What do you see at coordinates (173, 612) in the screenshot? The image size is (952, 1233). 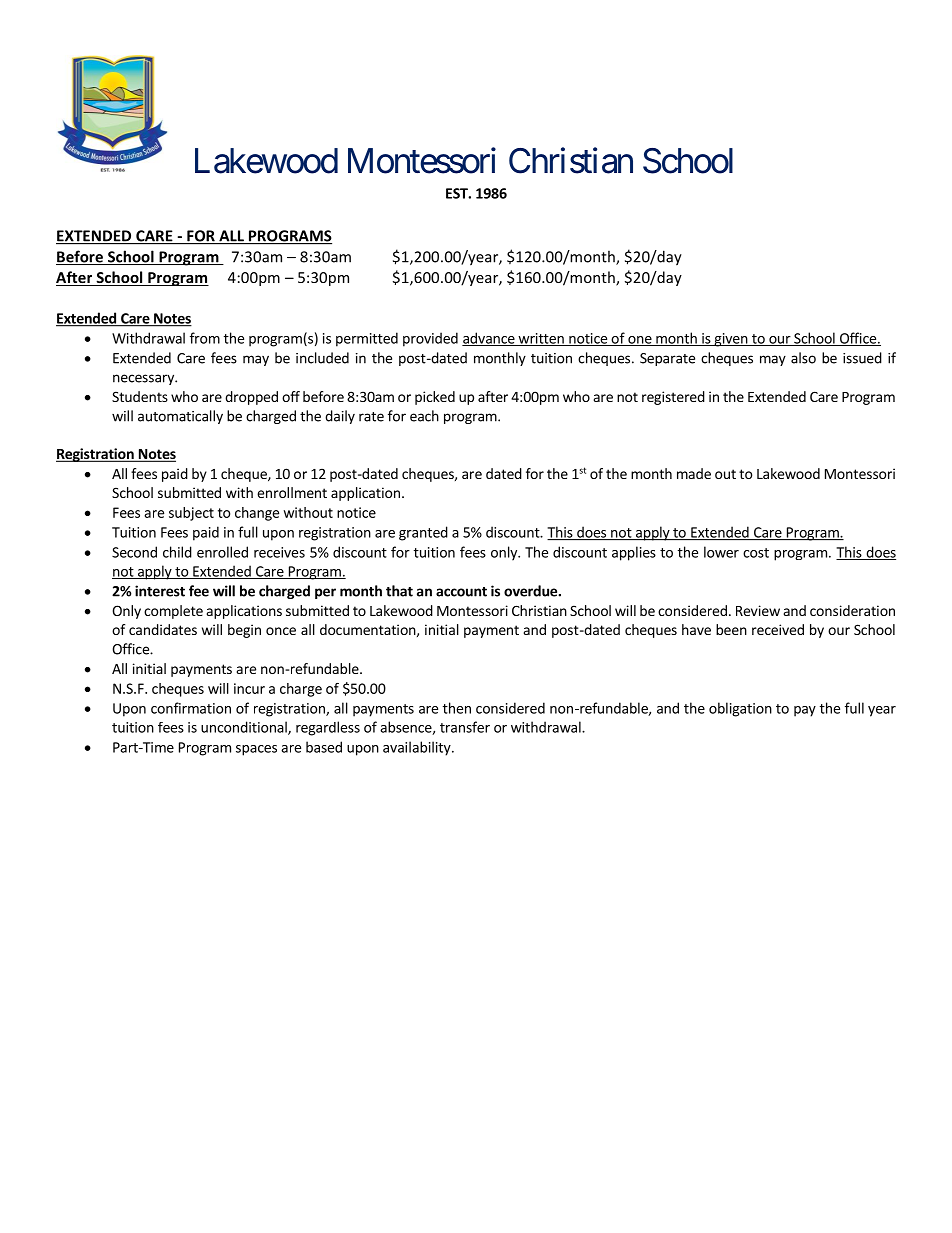 I see `complete` at bounding box center [173, 612].
